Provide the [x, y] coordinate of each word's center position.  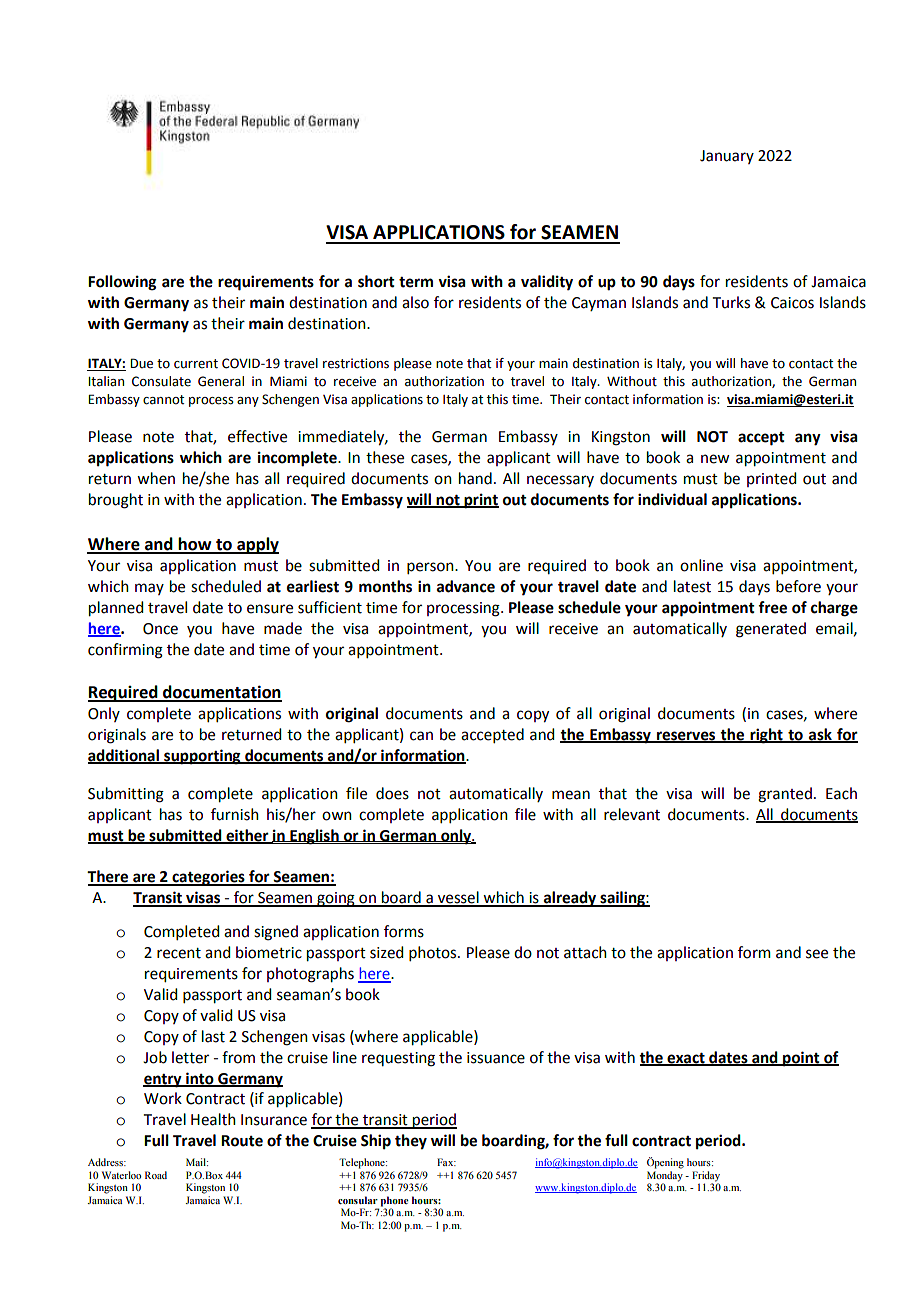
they [411, 1142]
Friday [706, 1177]
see [817, 954]
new [715, 459]
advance [466, 586]
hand [475, 478]
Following [122, 283]
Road [156, 1175]
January [727, 157]
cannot [163, 400]
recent [179, 953]
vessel [458, 898]
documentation [221, 693]
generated [771, 630]
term [416, 282]
